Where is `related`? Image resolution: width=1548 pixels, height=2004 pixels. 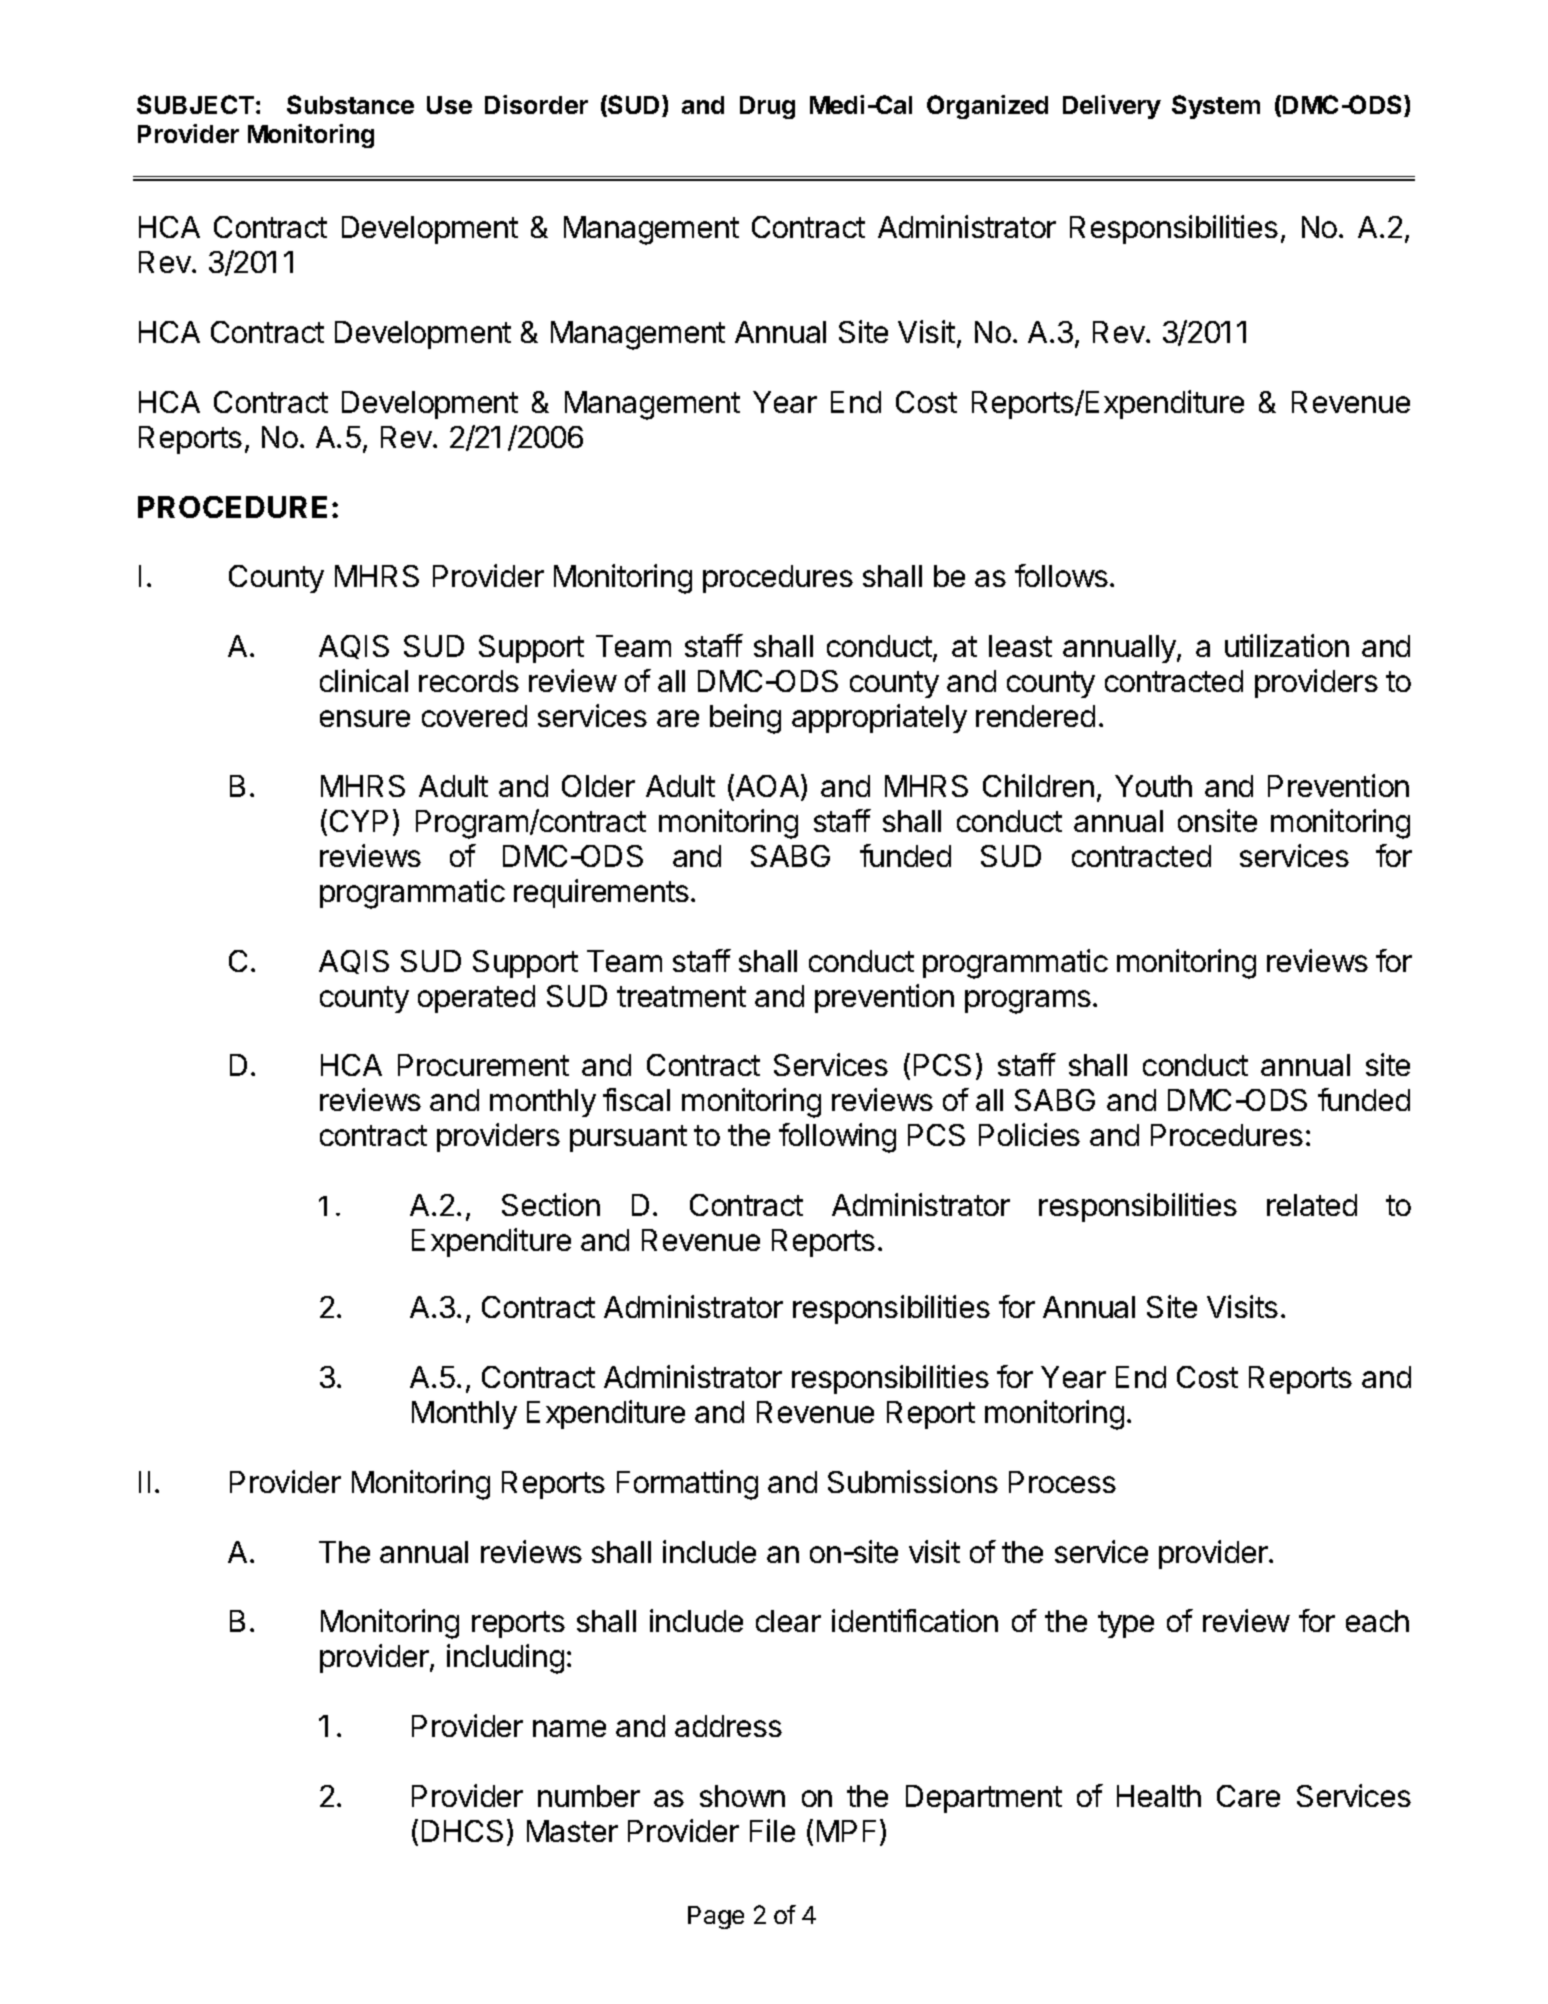 related is located at coordinates (1312, 1205).
